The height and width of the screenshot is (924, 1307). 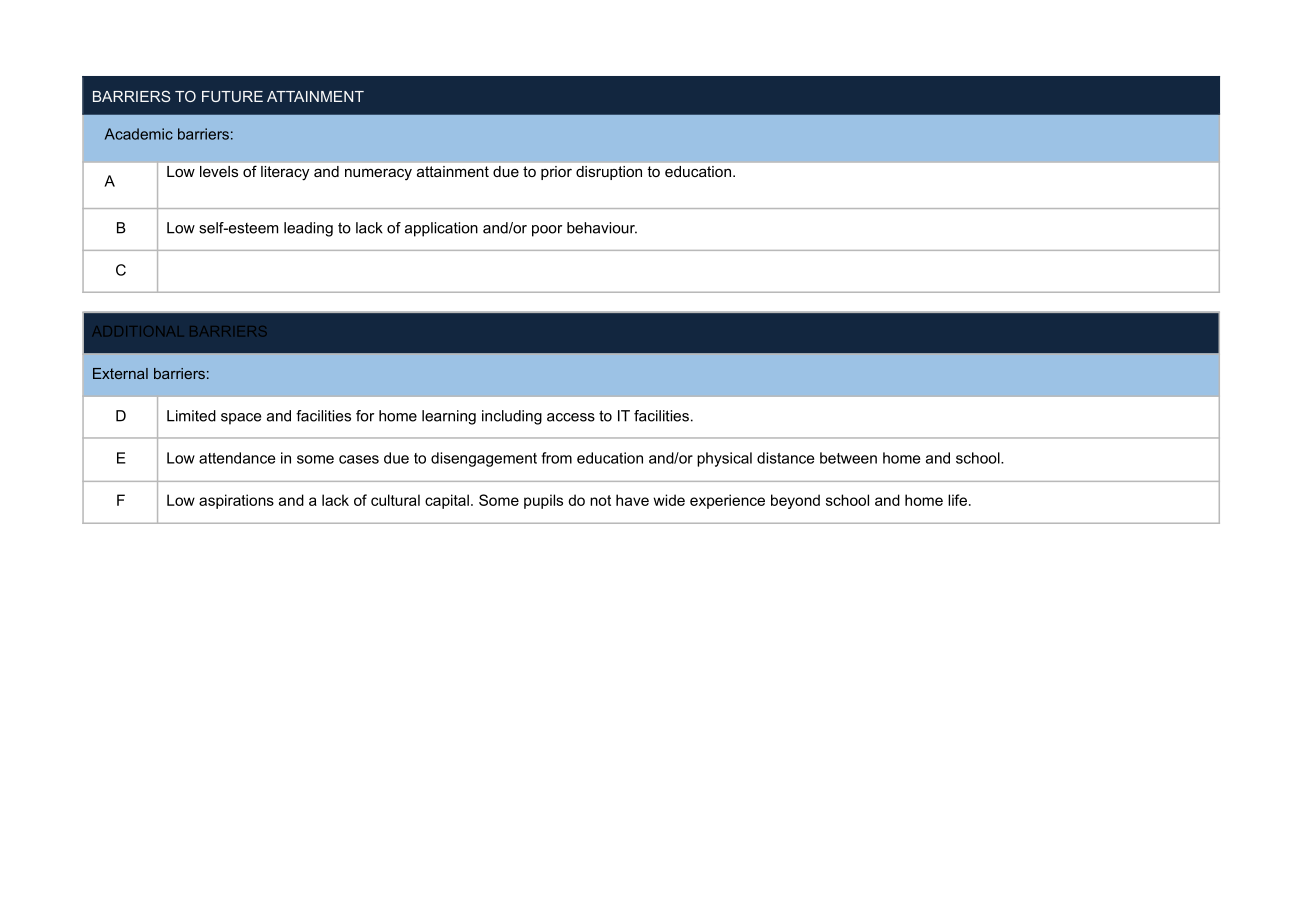 I want to click on leading, so click(x=308, y=229).
